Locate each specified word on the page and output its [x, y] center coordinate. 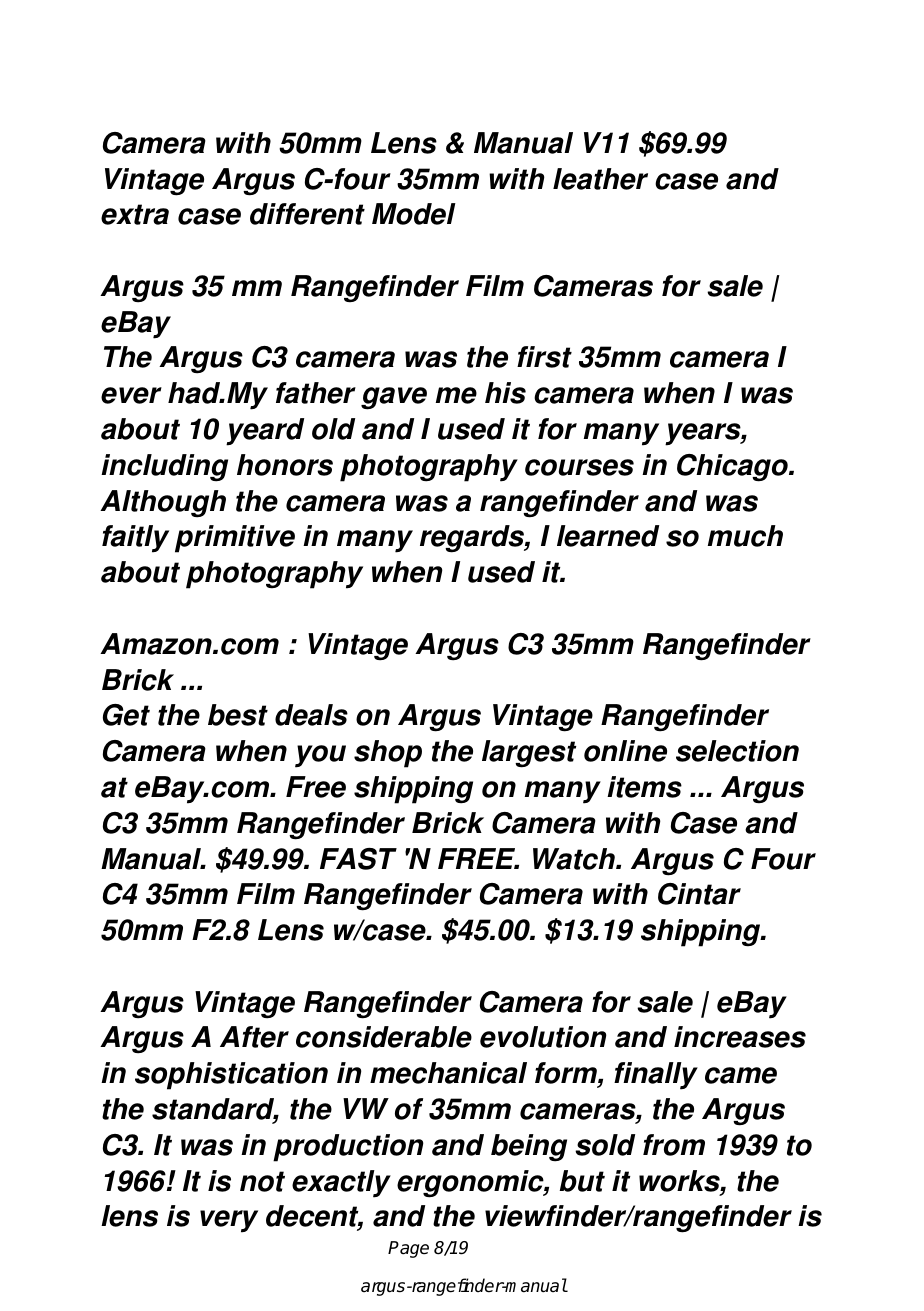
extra [135, 214]
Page [408, 1249]
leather [600, 179]
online [625, 751]
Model [414, 214]
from [674, 1145]
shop [388, 754]
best [238, 715]
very [229, 1221]
